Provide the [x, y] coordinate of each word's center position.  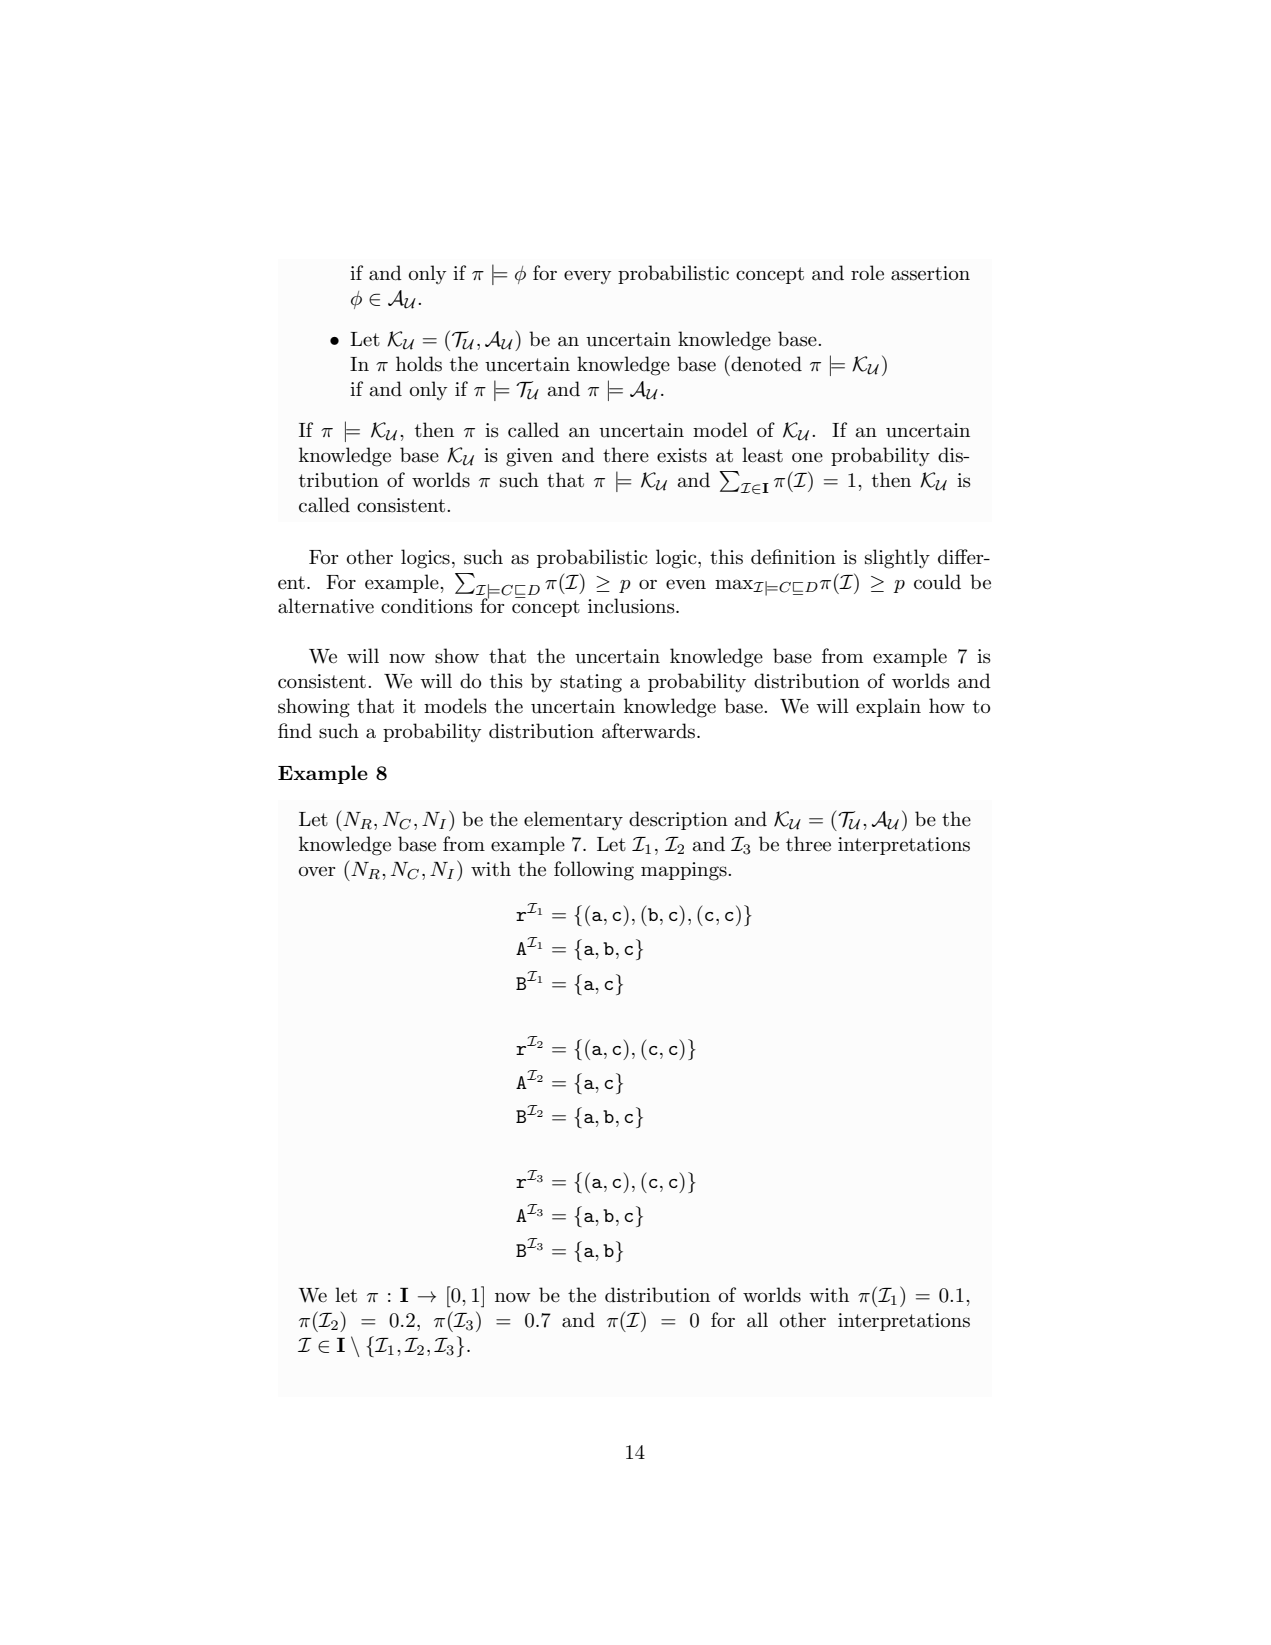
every [587, 277]
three [808, 844]
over [317, 871]
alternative [326, 606]
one [807, 457]
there [626, 455]
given [529, 457]
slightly [897, 559]
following [594, 871]
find [295, 730]
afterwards [650, 731]
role [867, 273]
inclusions [632, 606]
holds [419, 364]
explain [888, 707]
